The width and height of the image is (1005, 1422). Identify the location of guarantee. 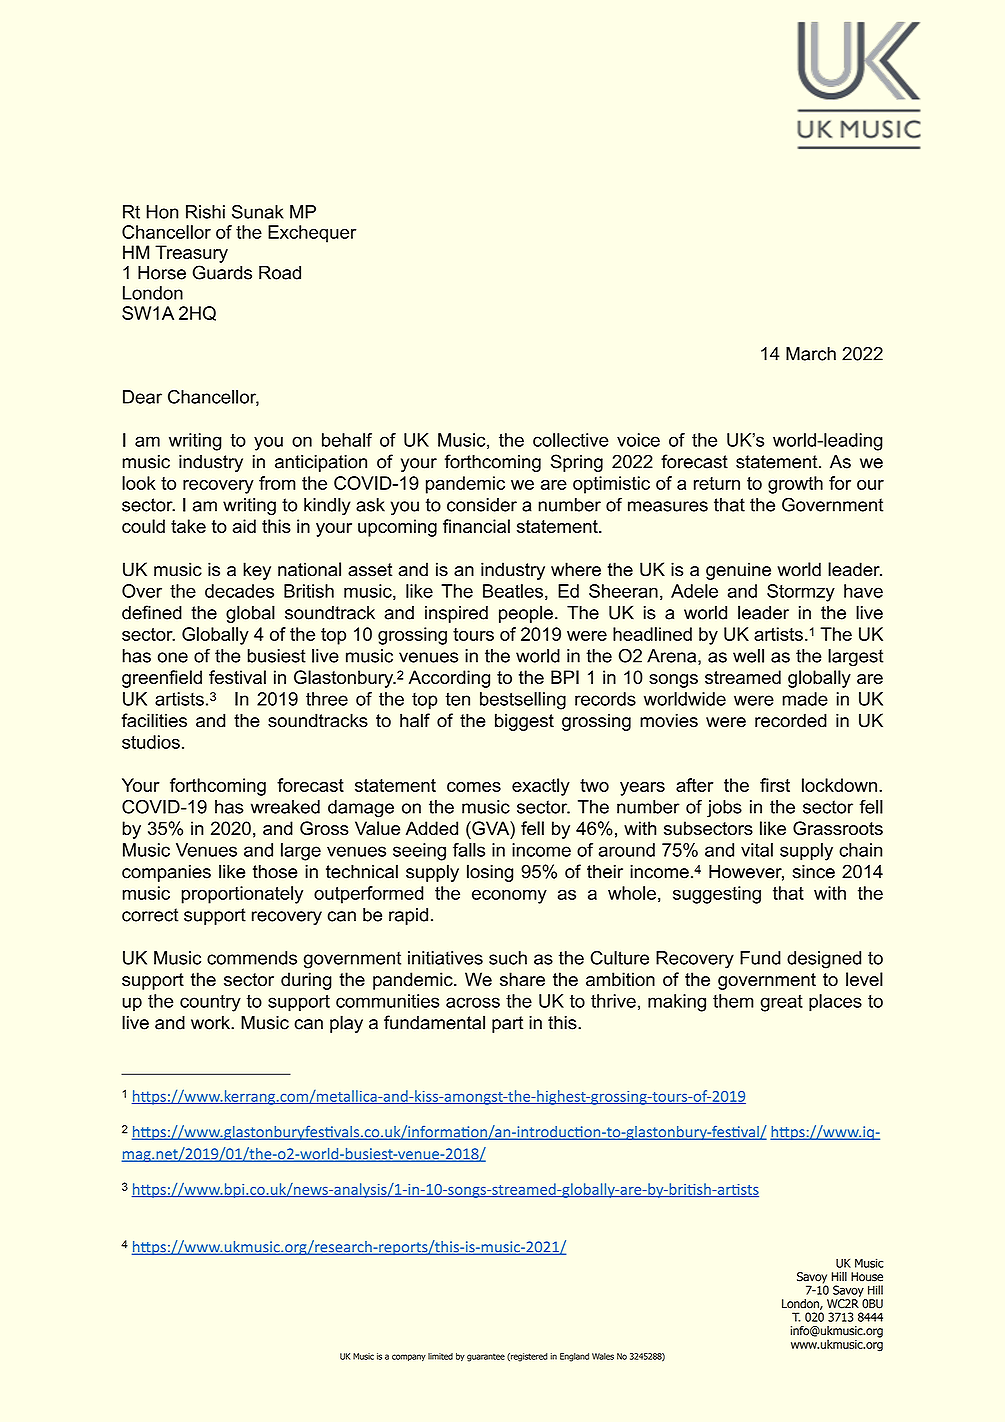
(486, 1357).
